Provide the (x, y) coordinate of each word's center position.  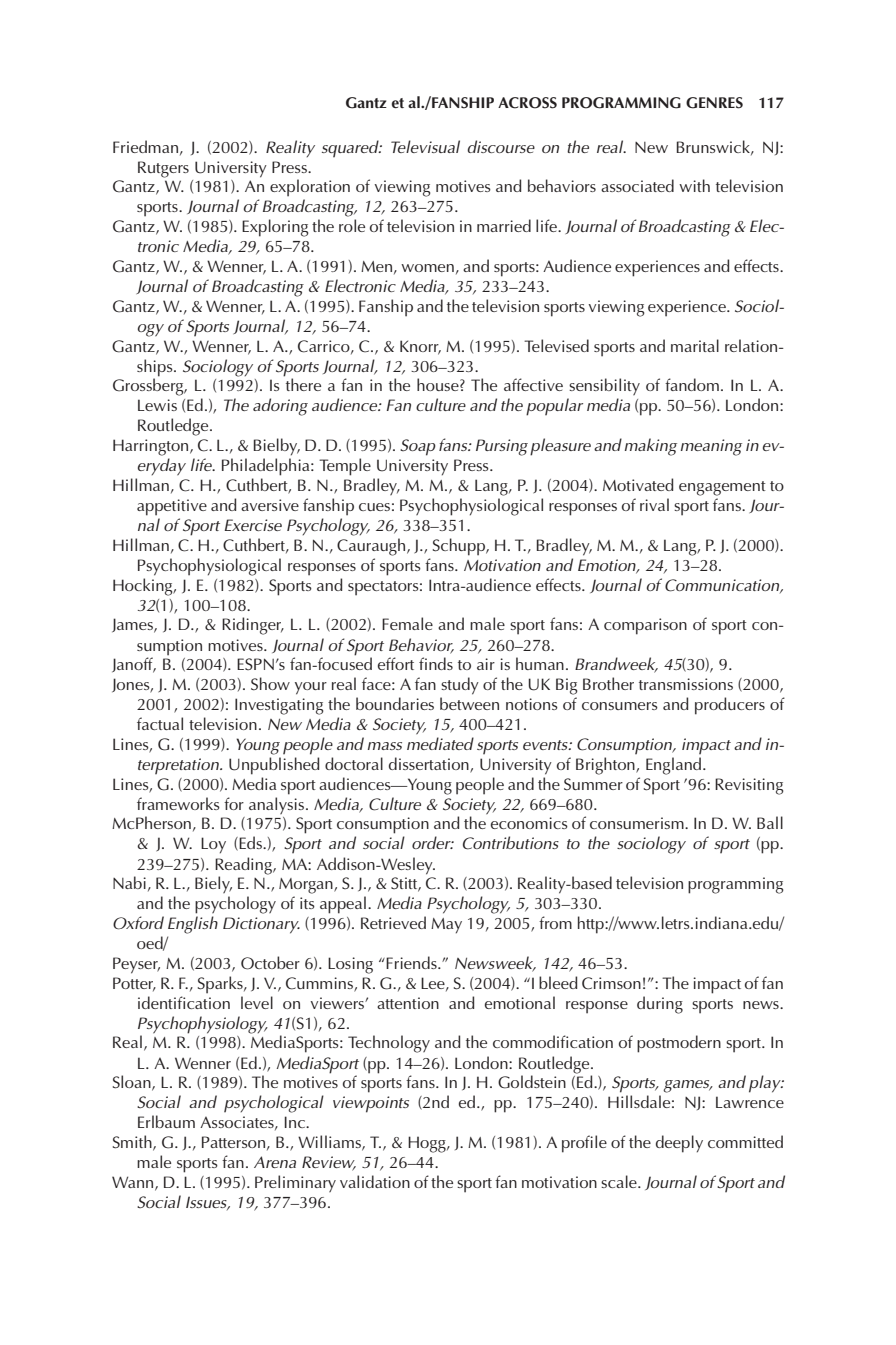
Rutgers (163, 169)
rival (654, 504)
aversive (270, 505)
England (675, 766)
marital (695, 345)
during (660, 1005)
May (446, 926)
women (427, 268)
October (270, 963)
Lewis (157, 405)
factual (160, 723)
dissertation (430, 765)
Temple (345, 467)
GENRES (714, 103)
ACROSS (527, 103)
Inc (296, 1122)
